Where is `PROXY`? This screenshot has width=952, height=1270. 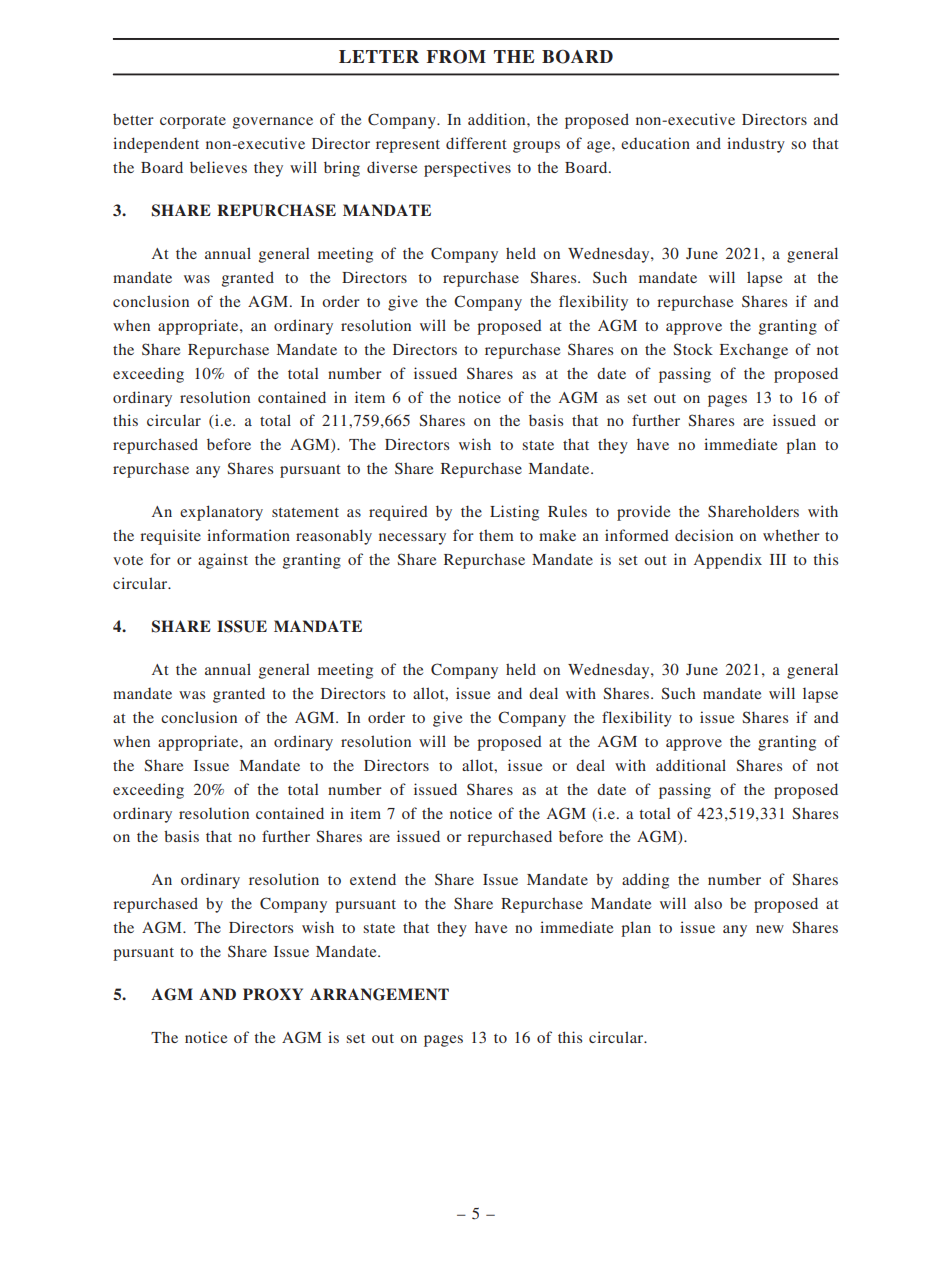
PROXY is located at coordinates (273, 994).
